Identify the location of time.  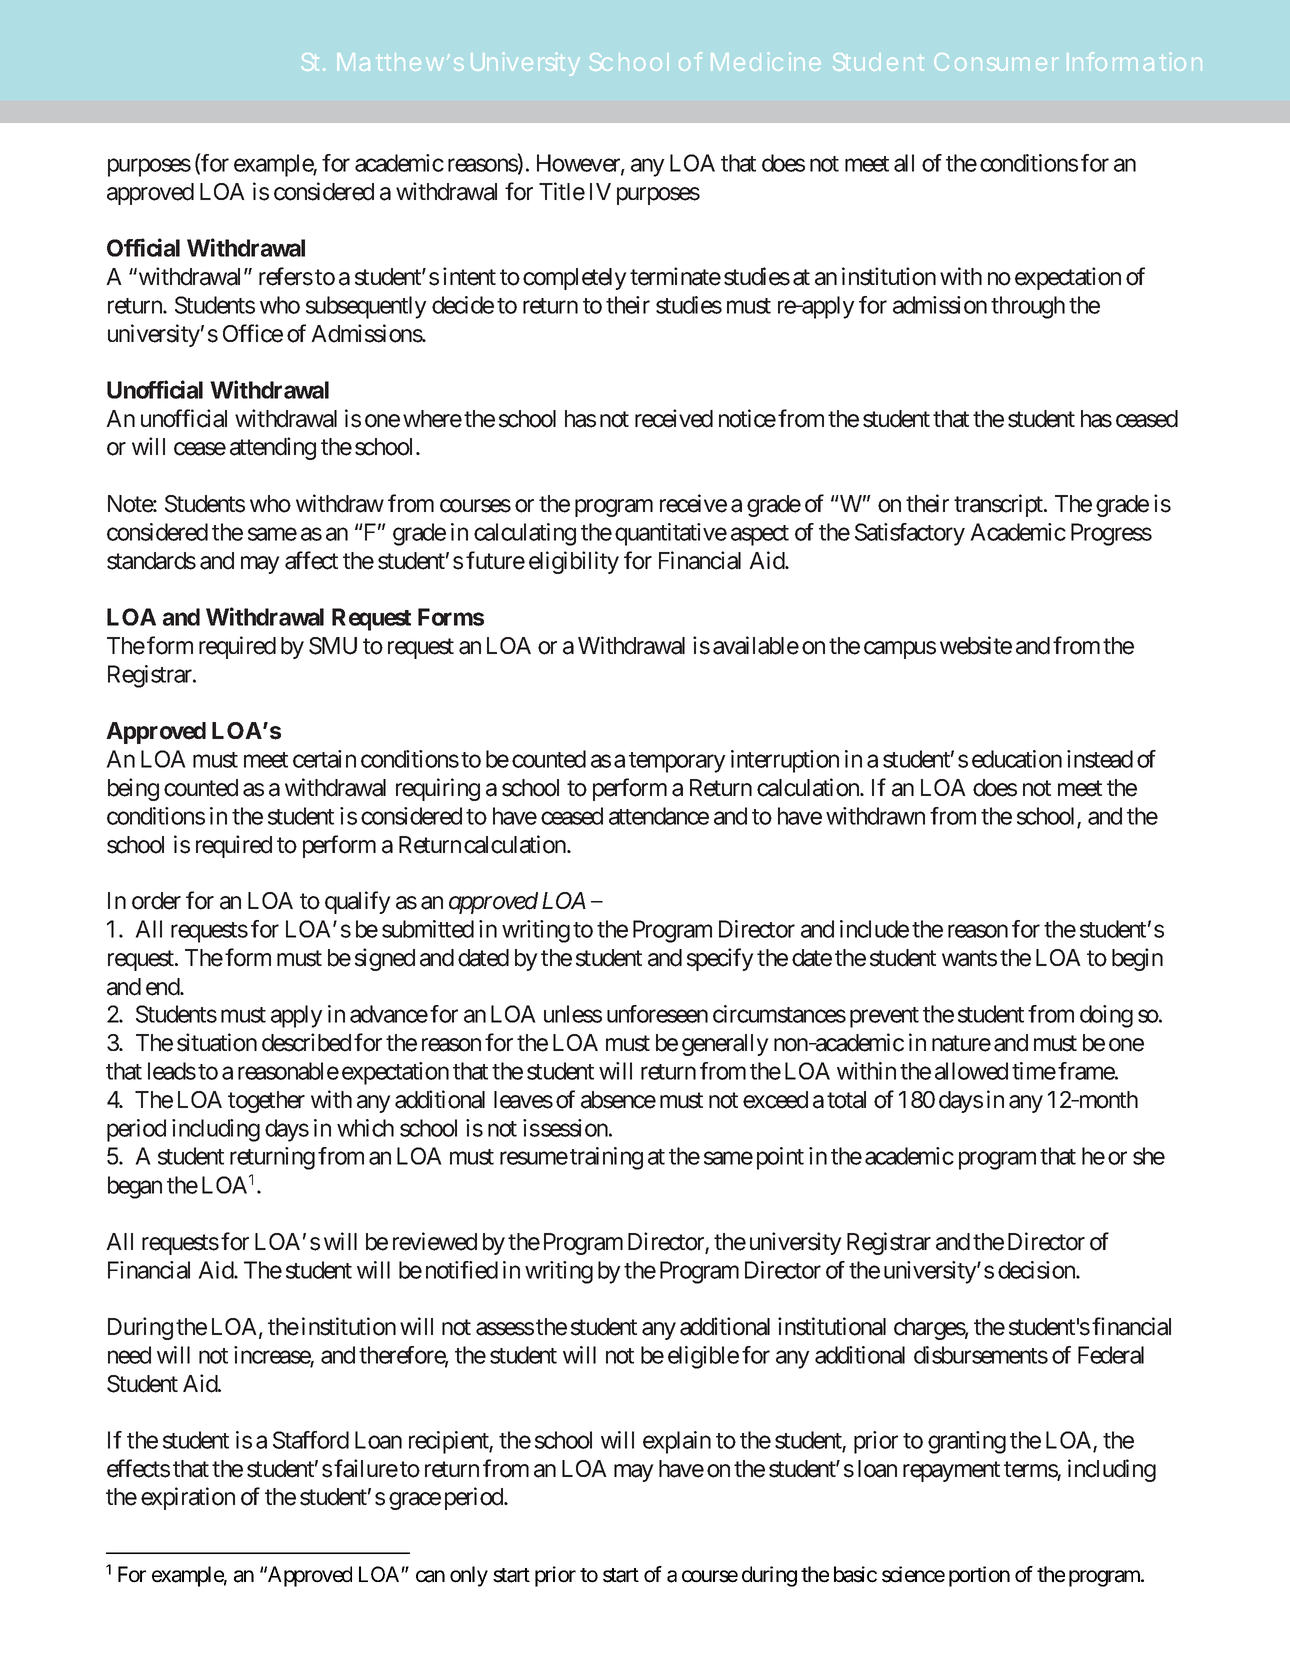
(1034, 1071).
